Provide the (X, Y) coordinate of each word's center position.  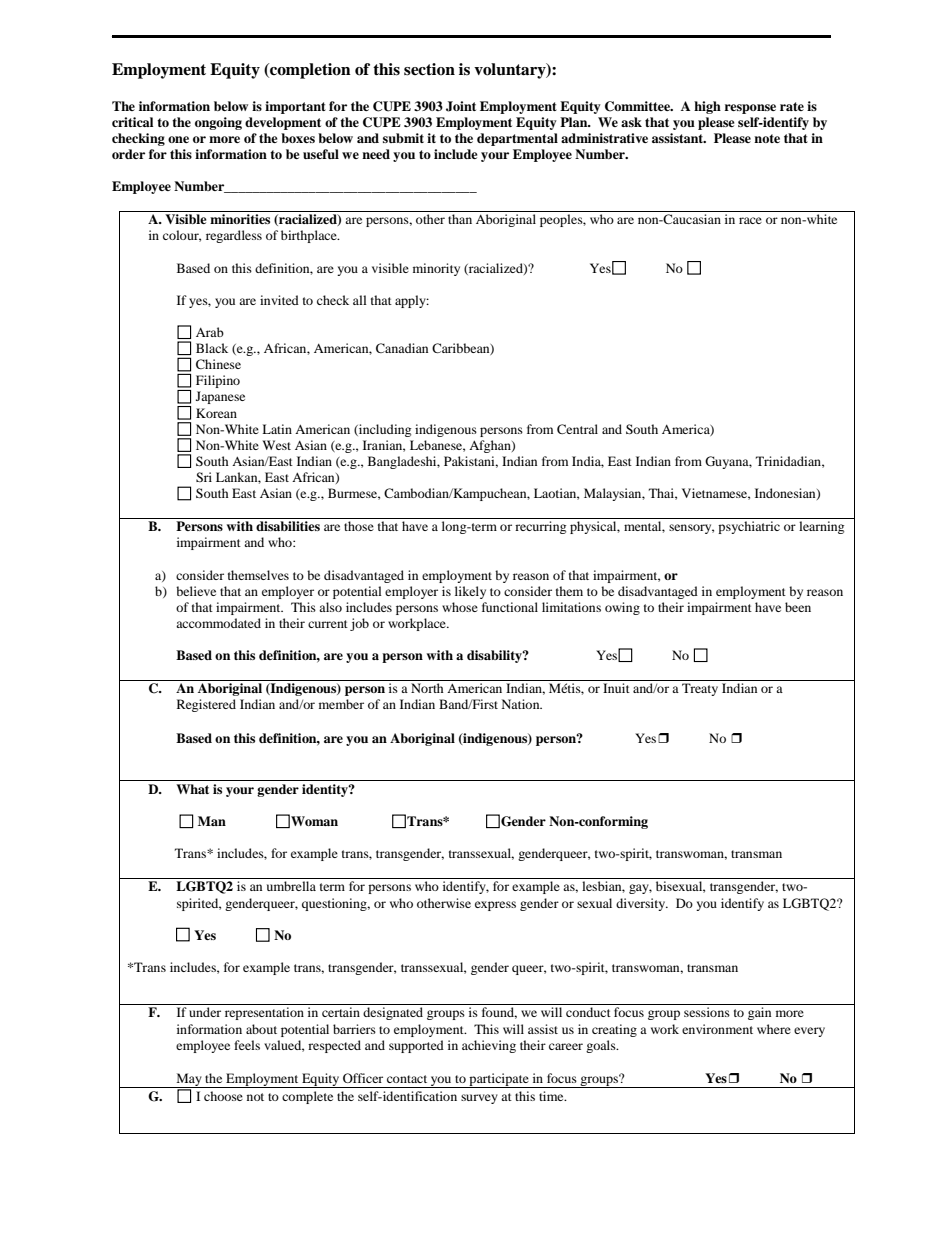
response (750, 109)
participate (499, 1080)
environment (717, 1029)
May (189, 1080)
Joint (461, 106)
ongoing (218, 123)
